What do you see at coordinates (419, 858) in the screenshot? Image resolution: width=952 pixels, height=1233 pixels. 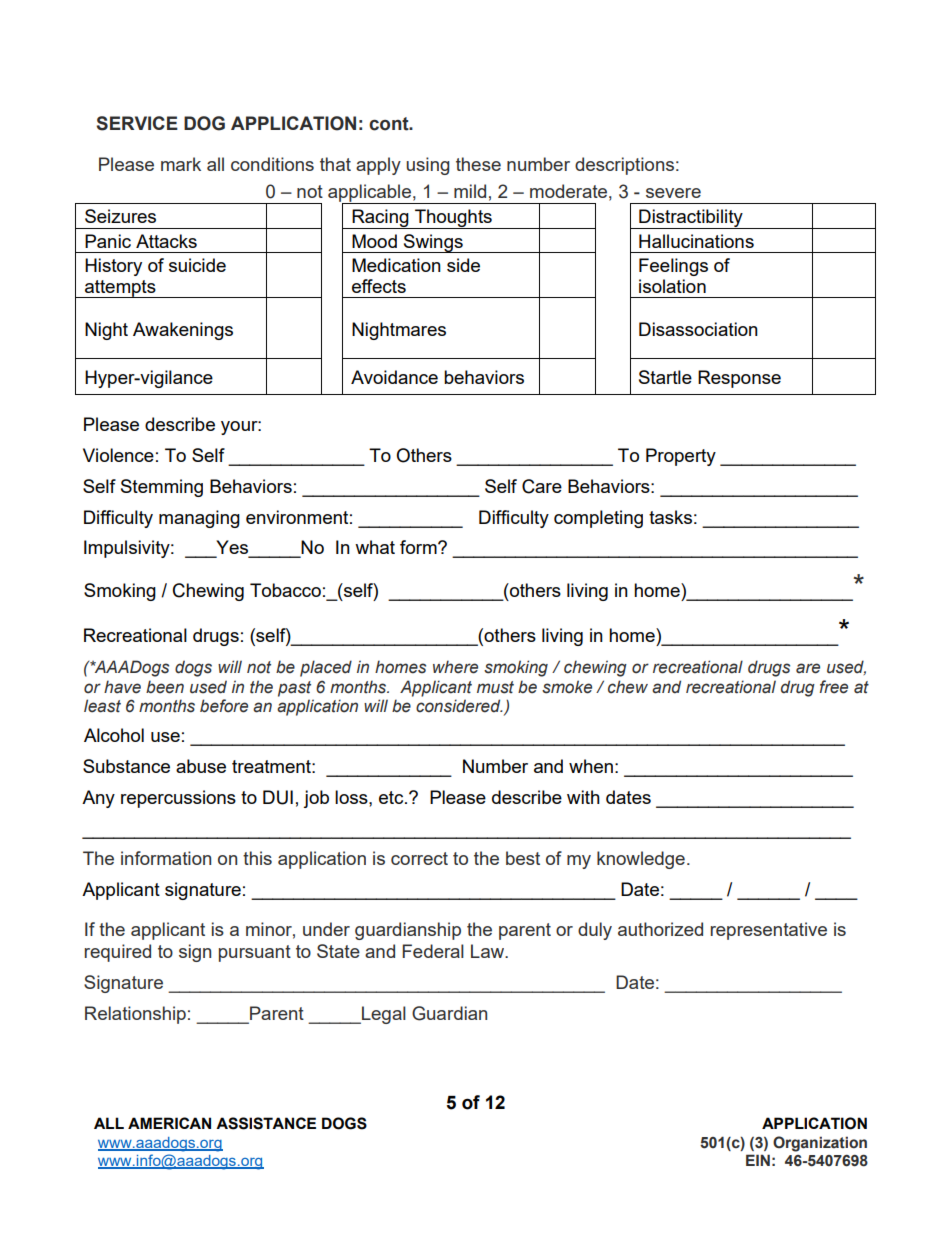 I see `correct` at bounding box center [419, 858].
